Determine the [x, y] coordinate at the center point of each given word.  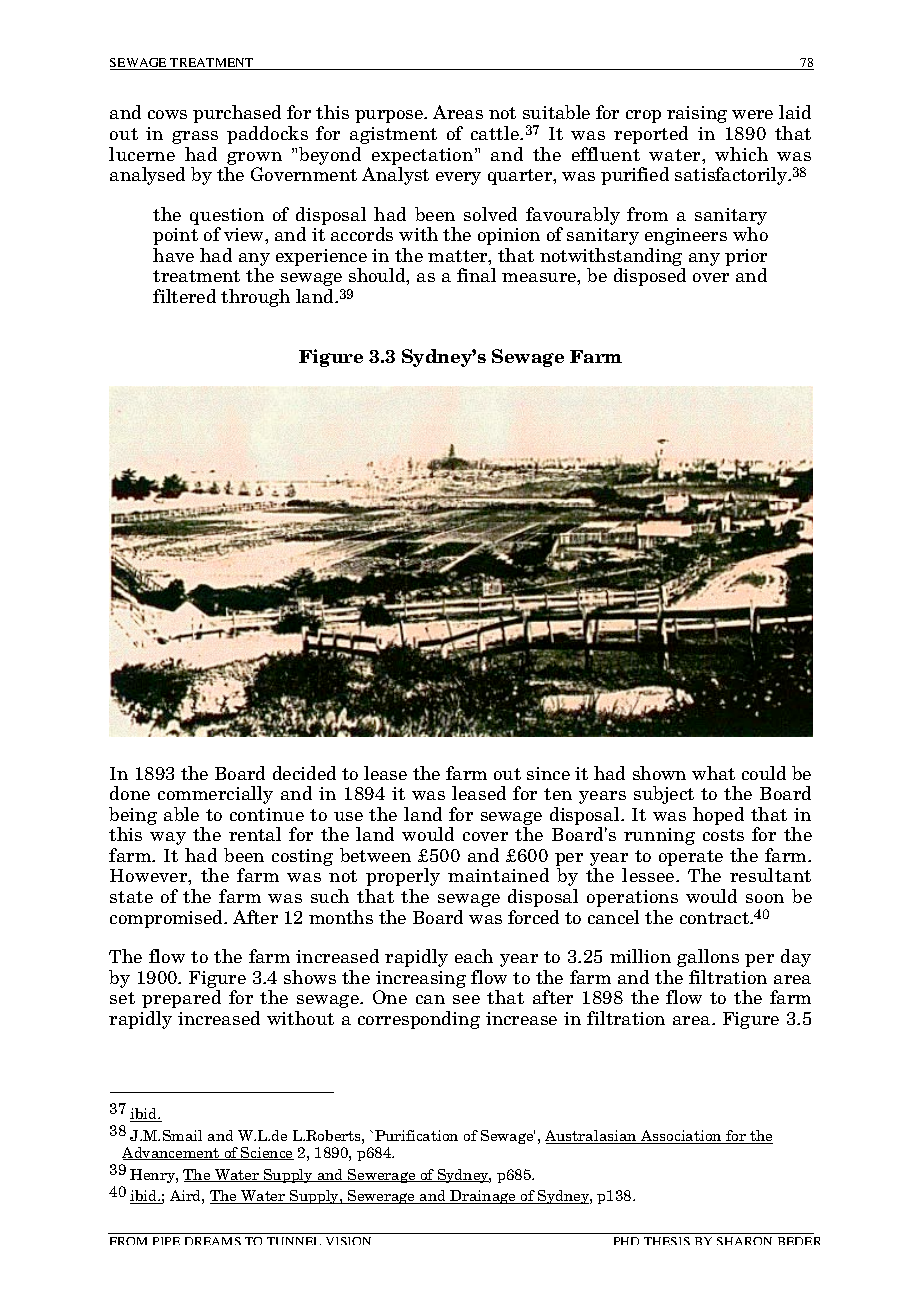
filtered [184, 296]
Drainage [483, 1197]
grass [195, 137]
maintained [498, 875]
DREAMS [213, 1241]
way [168, 838]
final [476, 275]
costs [723, 835]
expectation [424, 156]
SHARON [744, 1241]
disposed [650, 277]
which [741, 154]
